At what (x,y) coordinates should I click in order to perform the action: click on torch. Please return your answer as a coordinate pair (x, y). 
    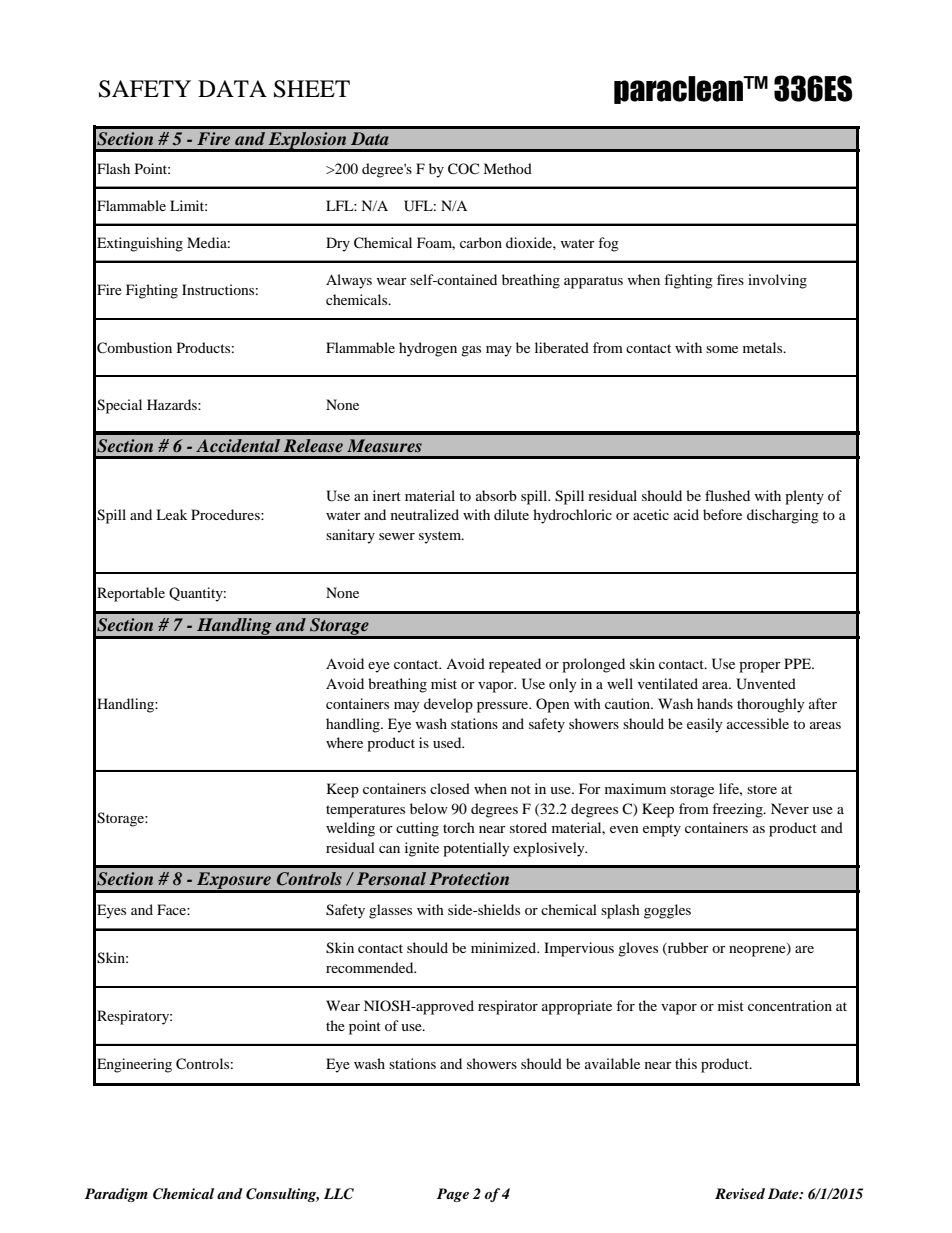
    Looking at the image, I should click on (459, 827).
